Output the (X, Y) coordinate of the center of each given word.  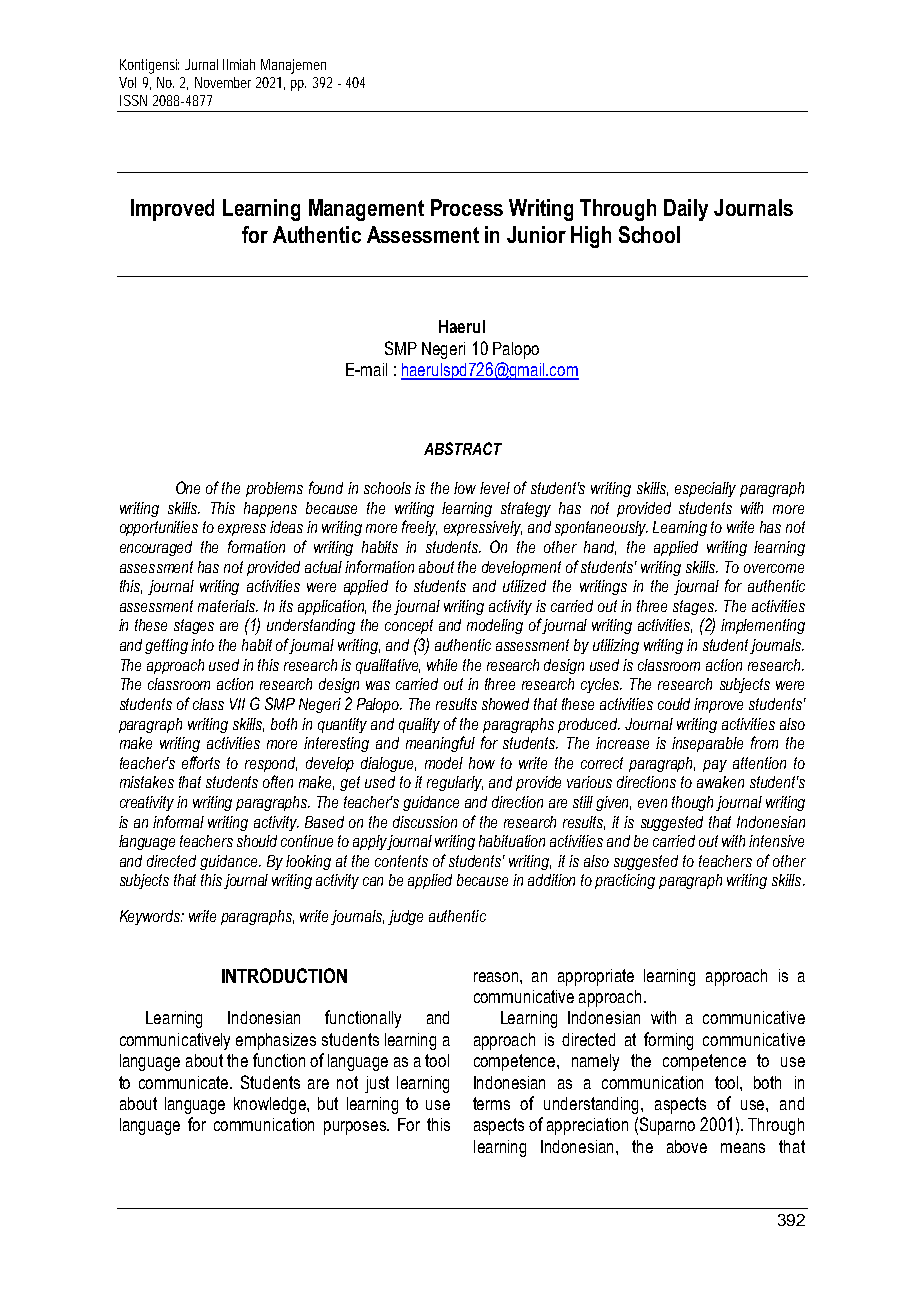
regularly (455, 783)
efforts (201, 762)
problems (274, 489)
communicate (185, 1082)
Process (467, 207)
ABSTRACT (463, 448)
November (223, 82)
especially (705, 489)
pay (715, 766)
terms (491, 1103)
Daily (686, 210)
